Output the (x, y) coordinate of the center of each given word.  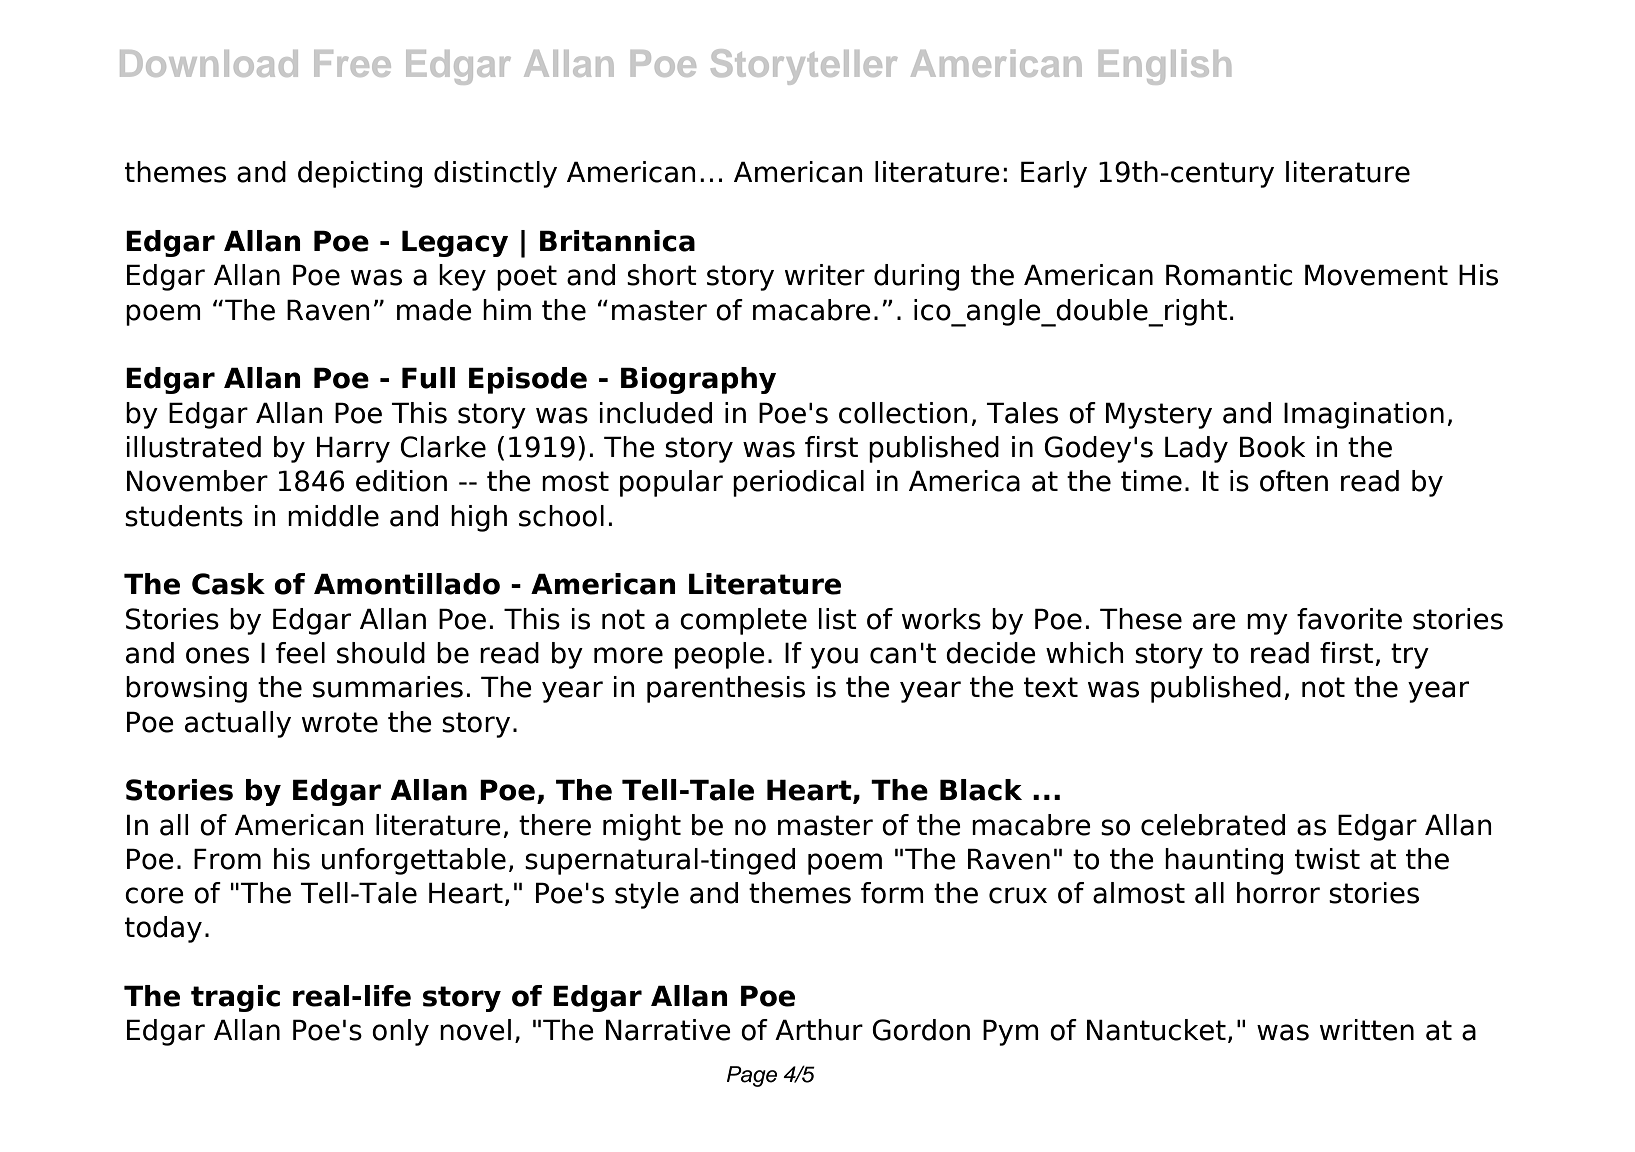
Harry (353, 449)
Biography (698, 380)
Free (352, 63)
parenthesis (726, 689)
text (1051, 687)
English (1165, 67)
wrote (340, 722)
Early (1054, 174)
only (400, 1032)
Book (1272, 447)
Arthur (819, 1030)
